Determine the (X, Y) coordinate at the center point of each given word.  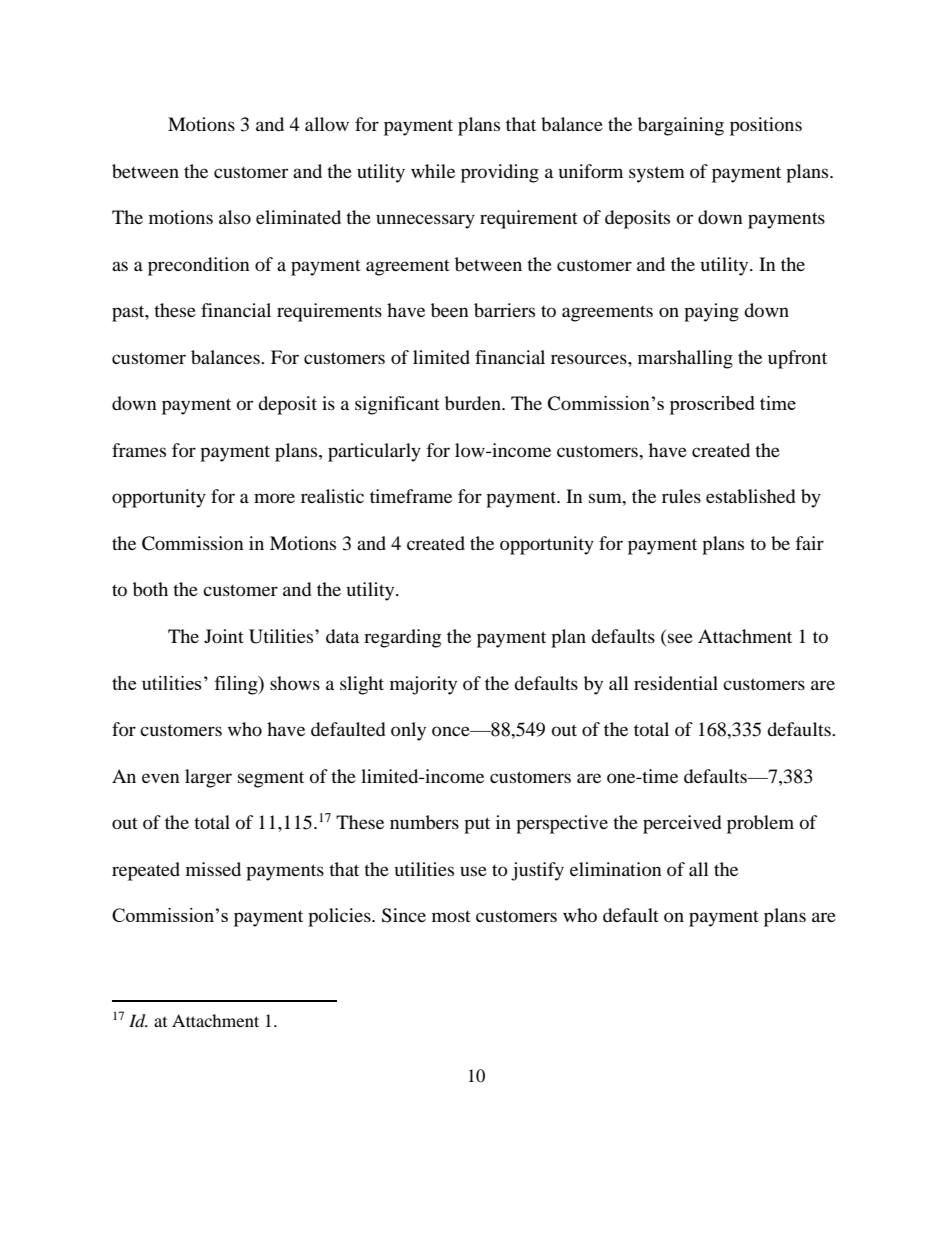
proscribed (712, 405)
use (473, 871)
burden (474, 403)
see (680, 638)
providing (500, 173)
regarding (402, 638)
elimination (616, 869)
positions (766, 126)
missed (213, 869)
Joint (224, 636)
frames (139, 450)
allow (327, 124)
